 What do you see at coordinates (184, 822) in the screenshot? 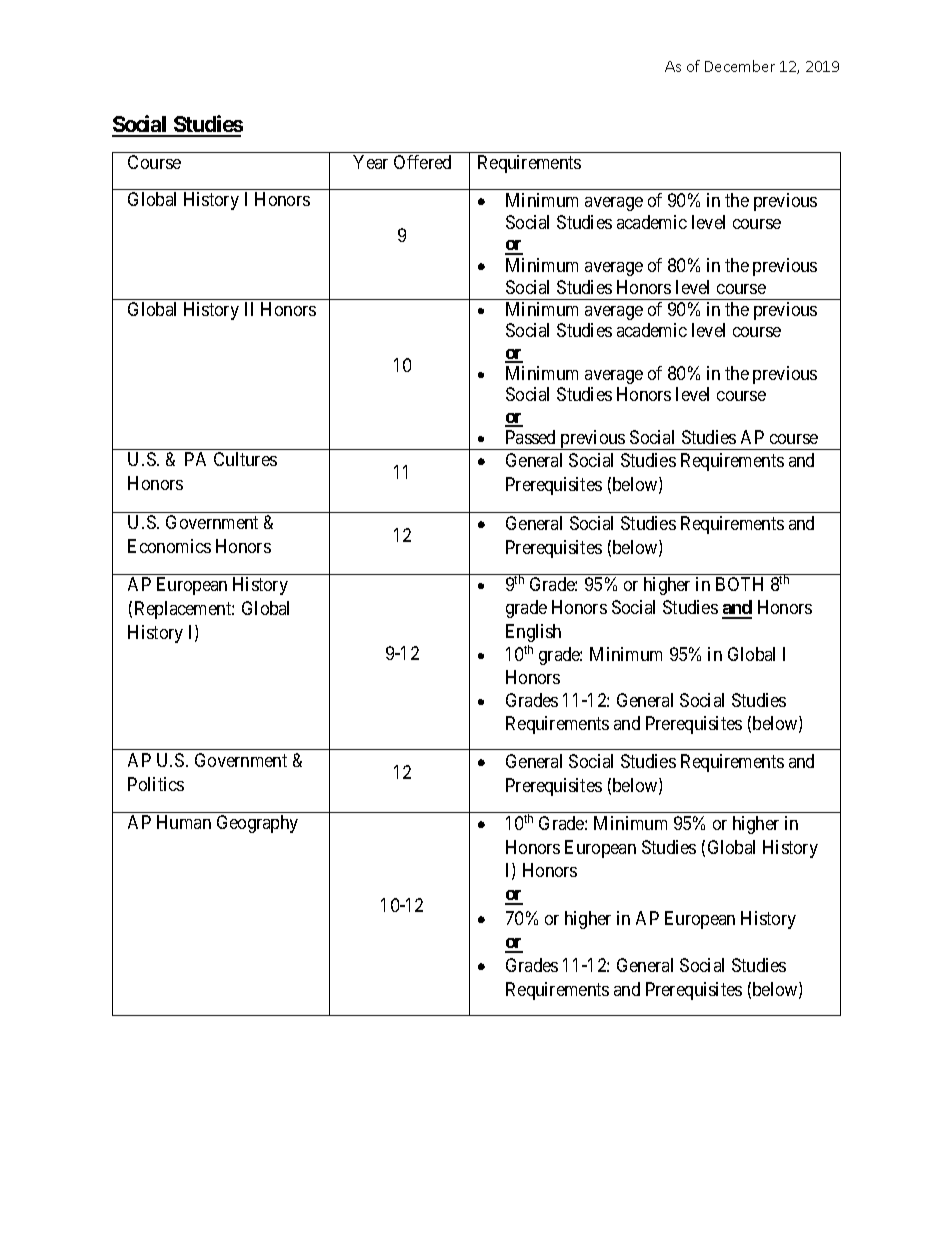
I see `Human` at bounding box center [184, 822].
